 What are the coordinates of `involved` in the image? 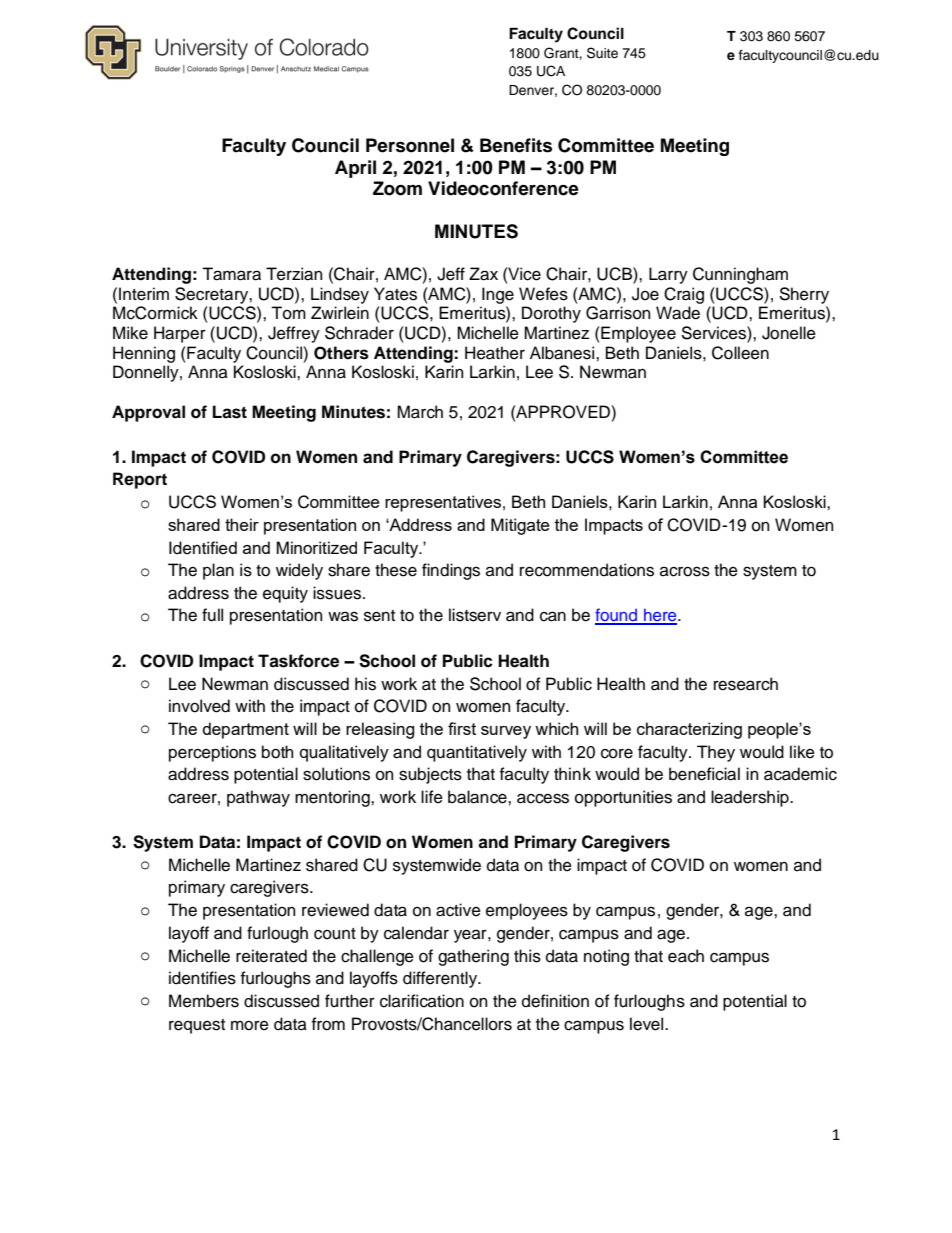 It's located at (199, 706).
